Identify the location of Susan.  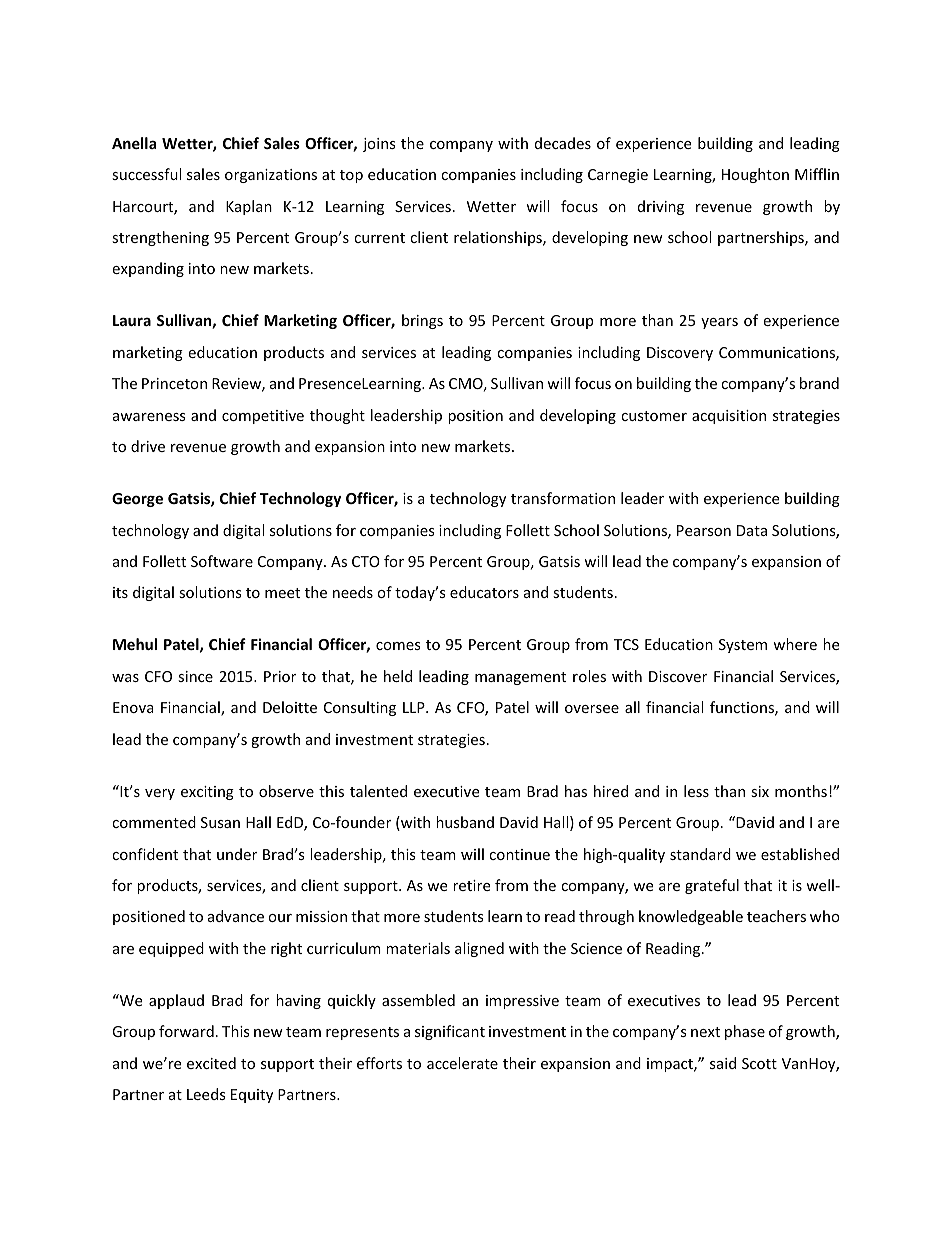
(220, 822).
